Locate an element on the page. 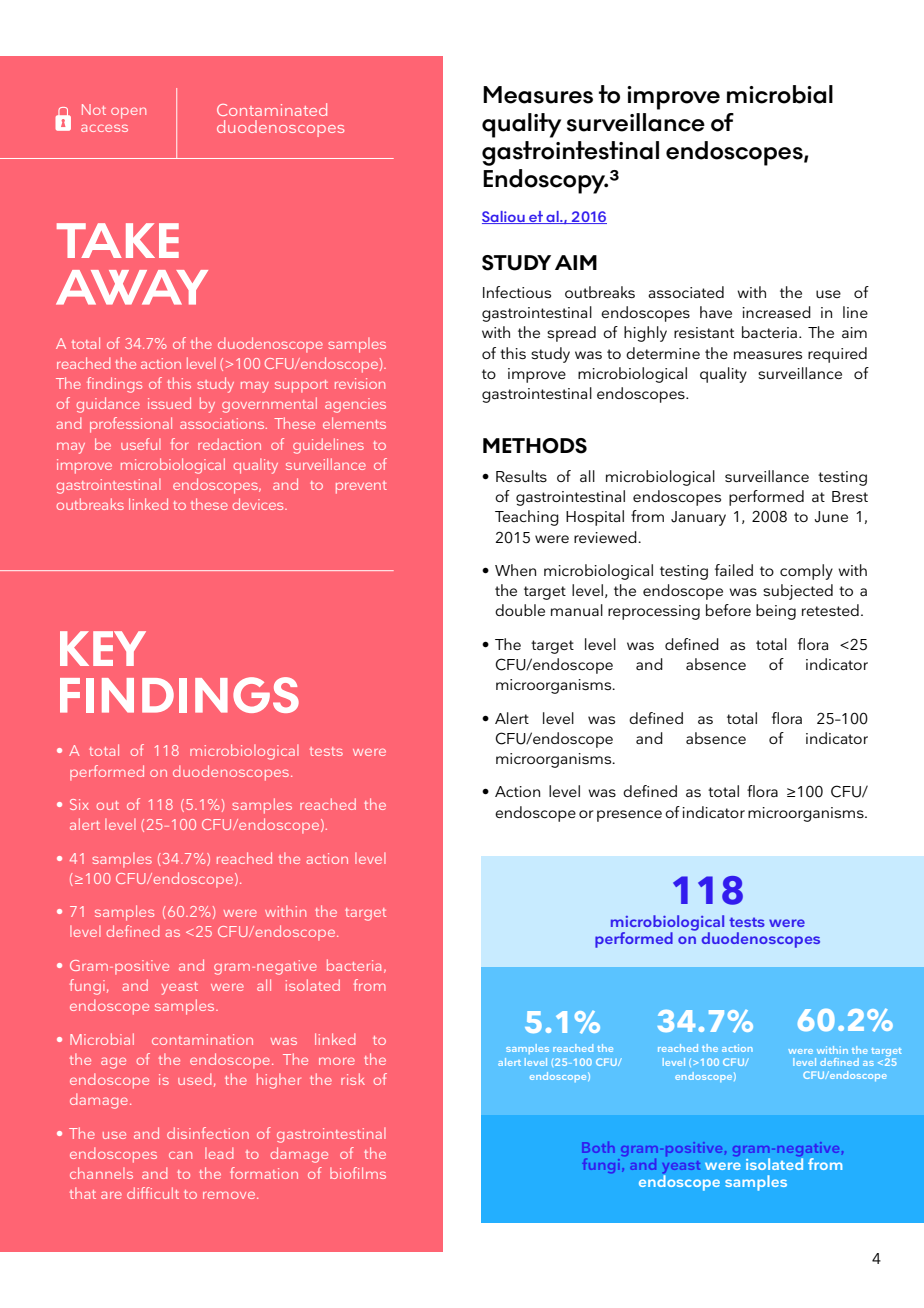 The height and width of the image is (1308, 924). being is located at coordinates (776, 612).
